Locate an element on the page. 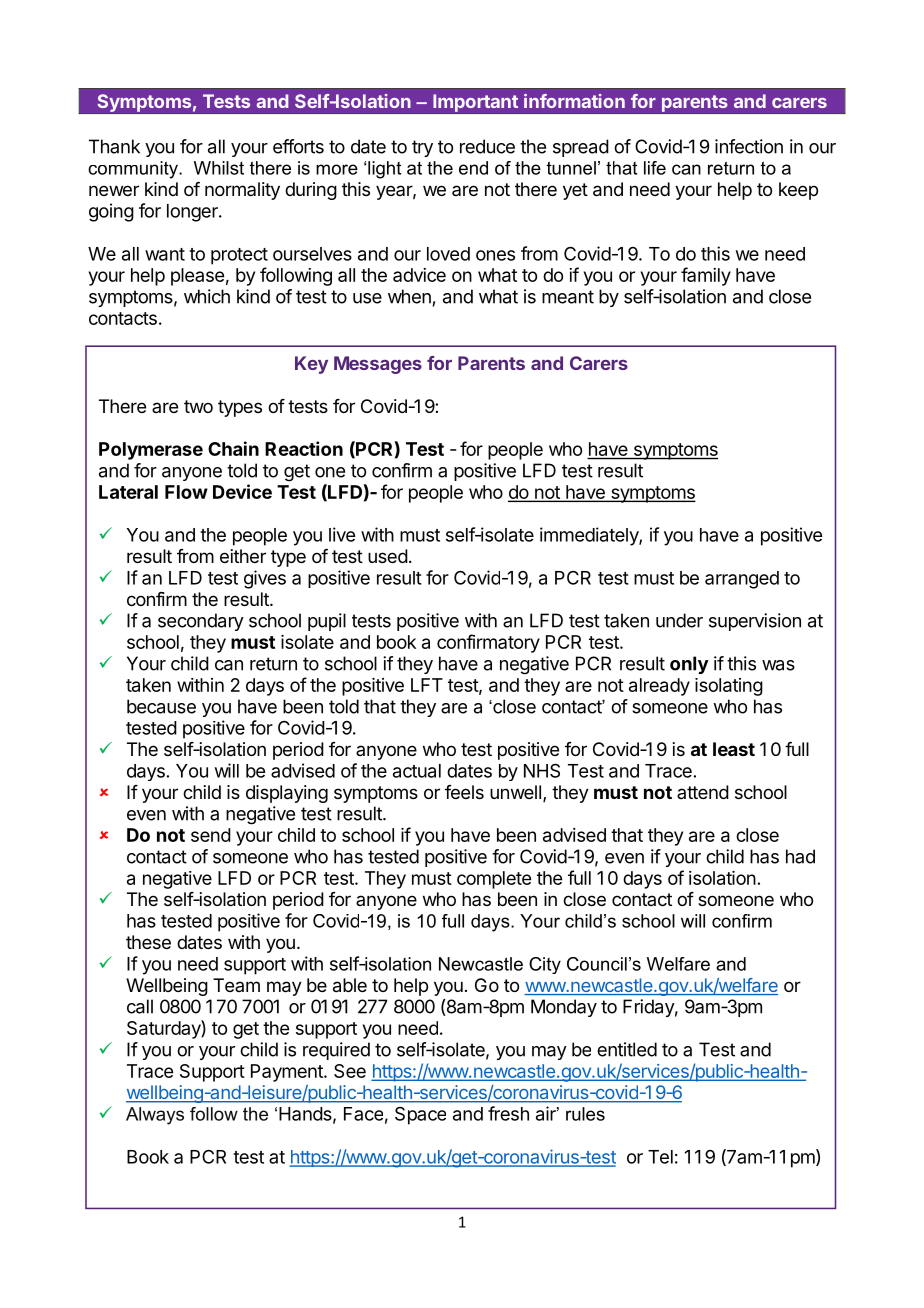  Whilst is located at coordinates (219, 168).
